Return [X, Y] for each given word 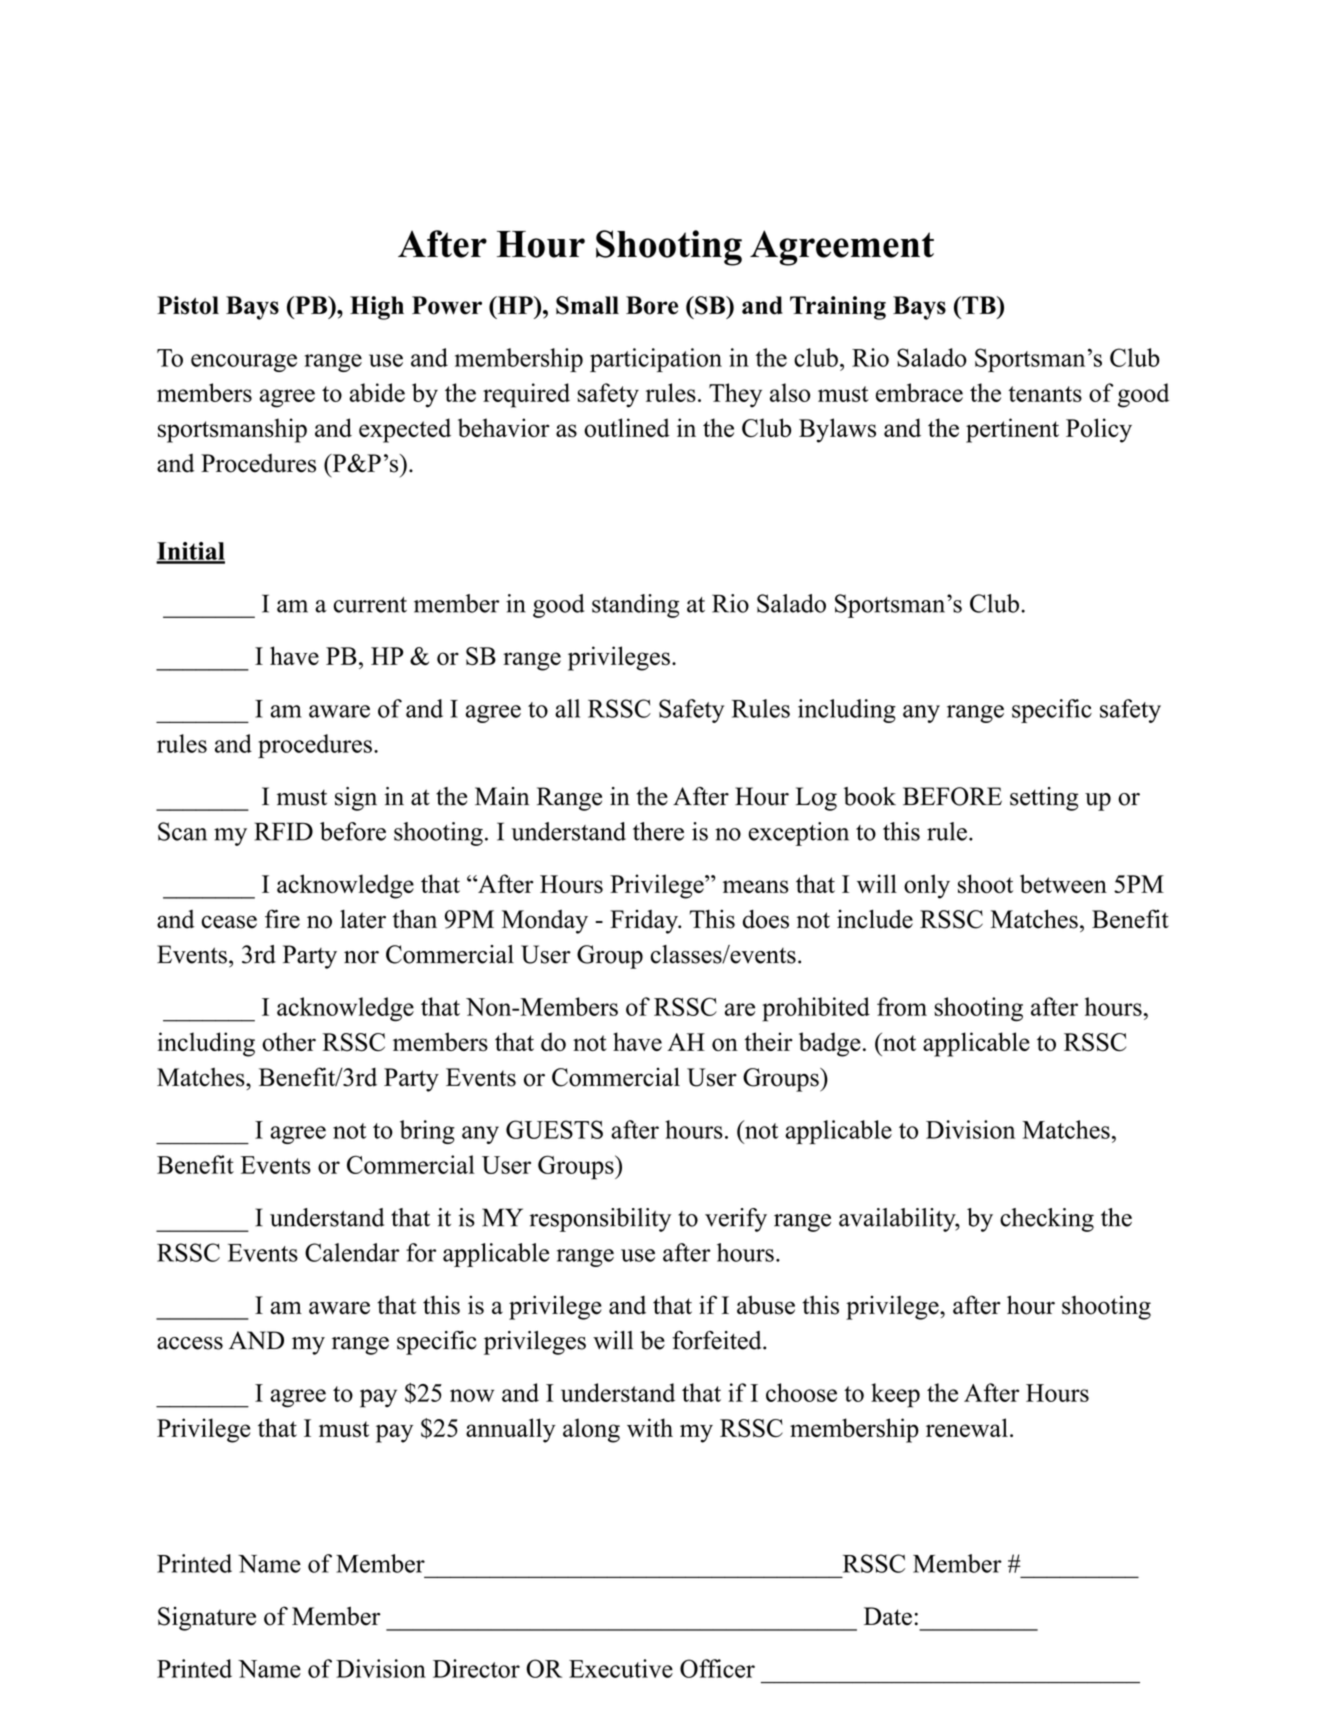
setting [1044, 799]
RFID [283, 831]
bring [427, 1132]
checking [1047, 1220]
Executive [621, 1668]
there [658, 831]
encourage [244, 363]
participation [656, 360]
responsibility [600, 1220]
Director [476, 1668]
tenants [1045, 394]
